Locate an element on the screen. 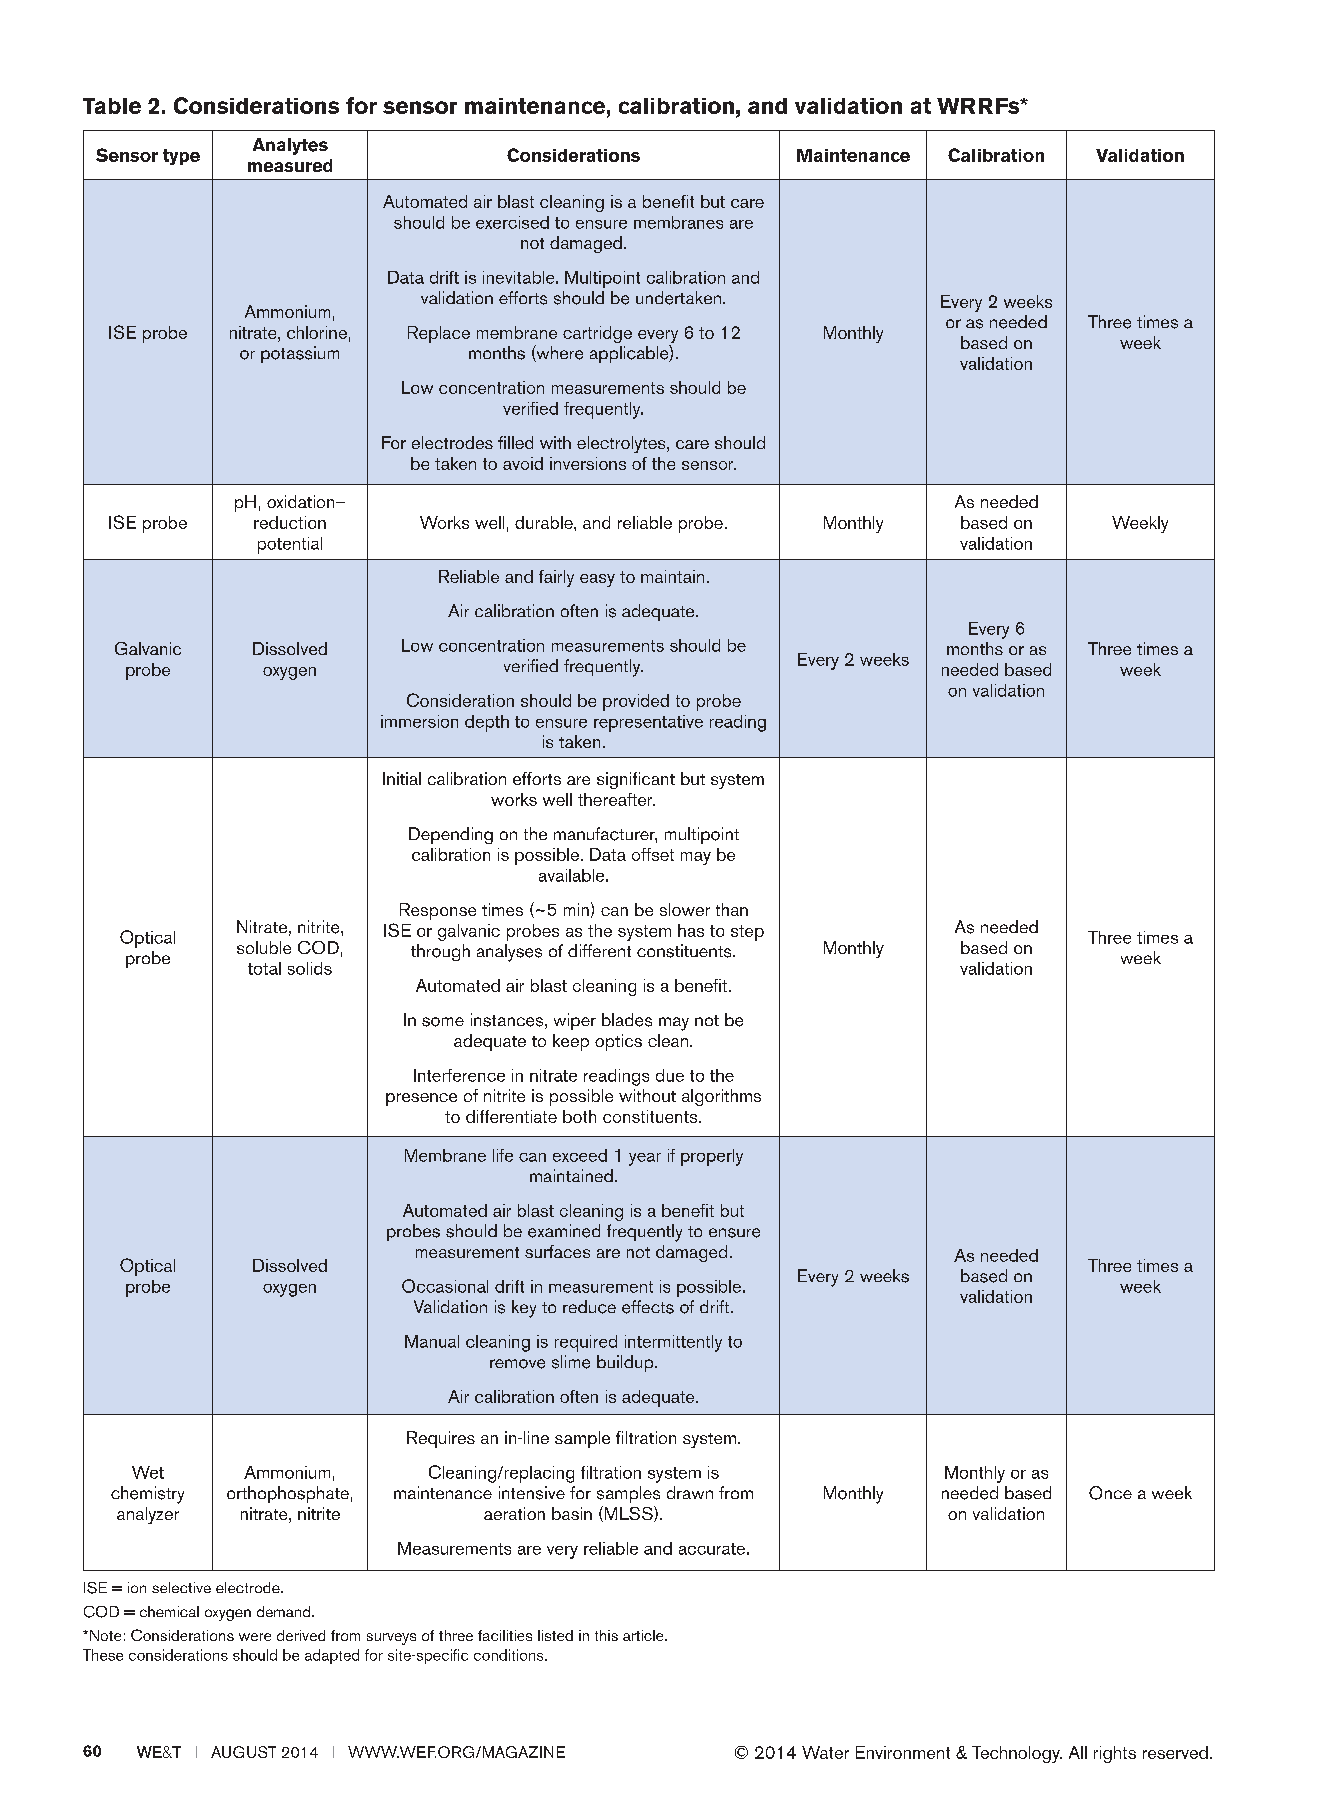 The image size is (1323, 1799). easy is located at coordinates (597, 580).
